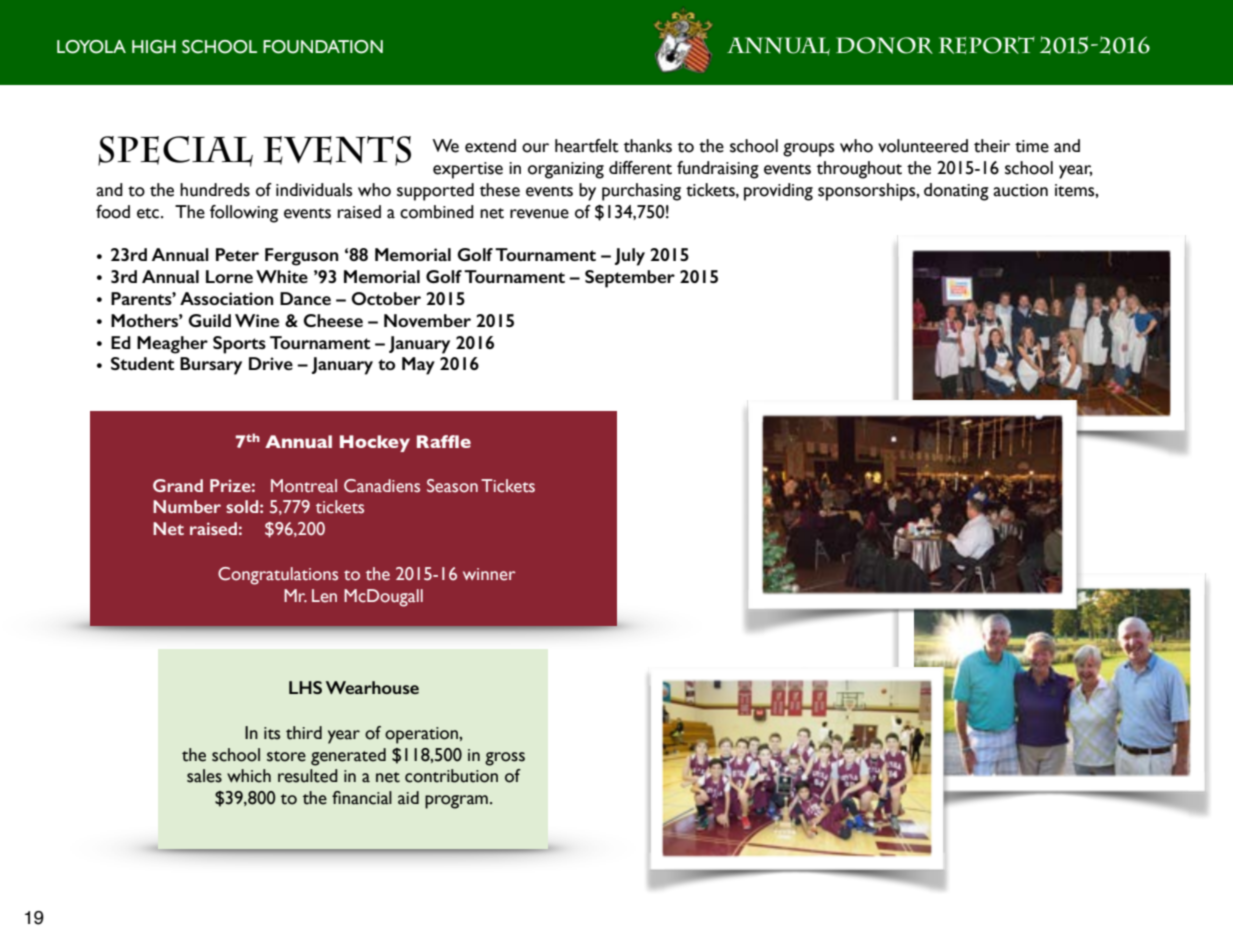 This screenshot has width=1233, height=952. Describe the element at coordinates (175, 151) in the screenshot. I see `Special` at that location.
